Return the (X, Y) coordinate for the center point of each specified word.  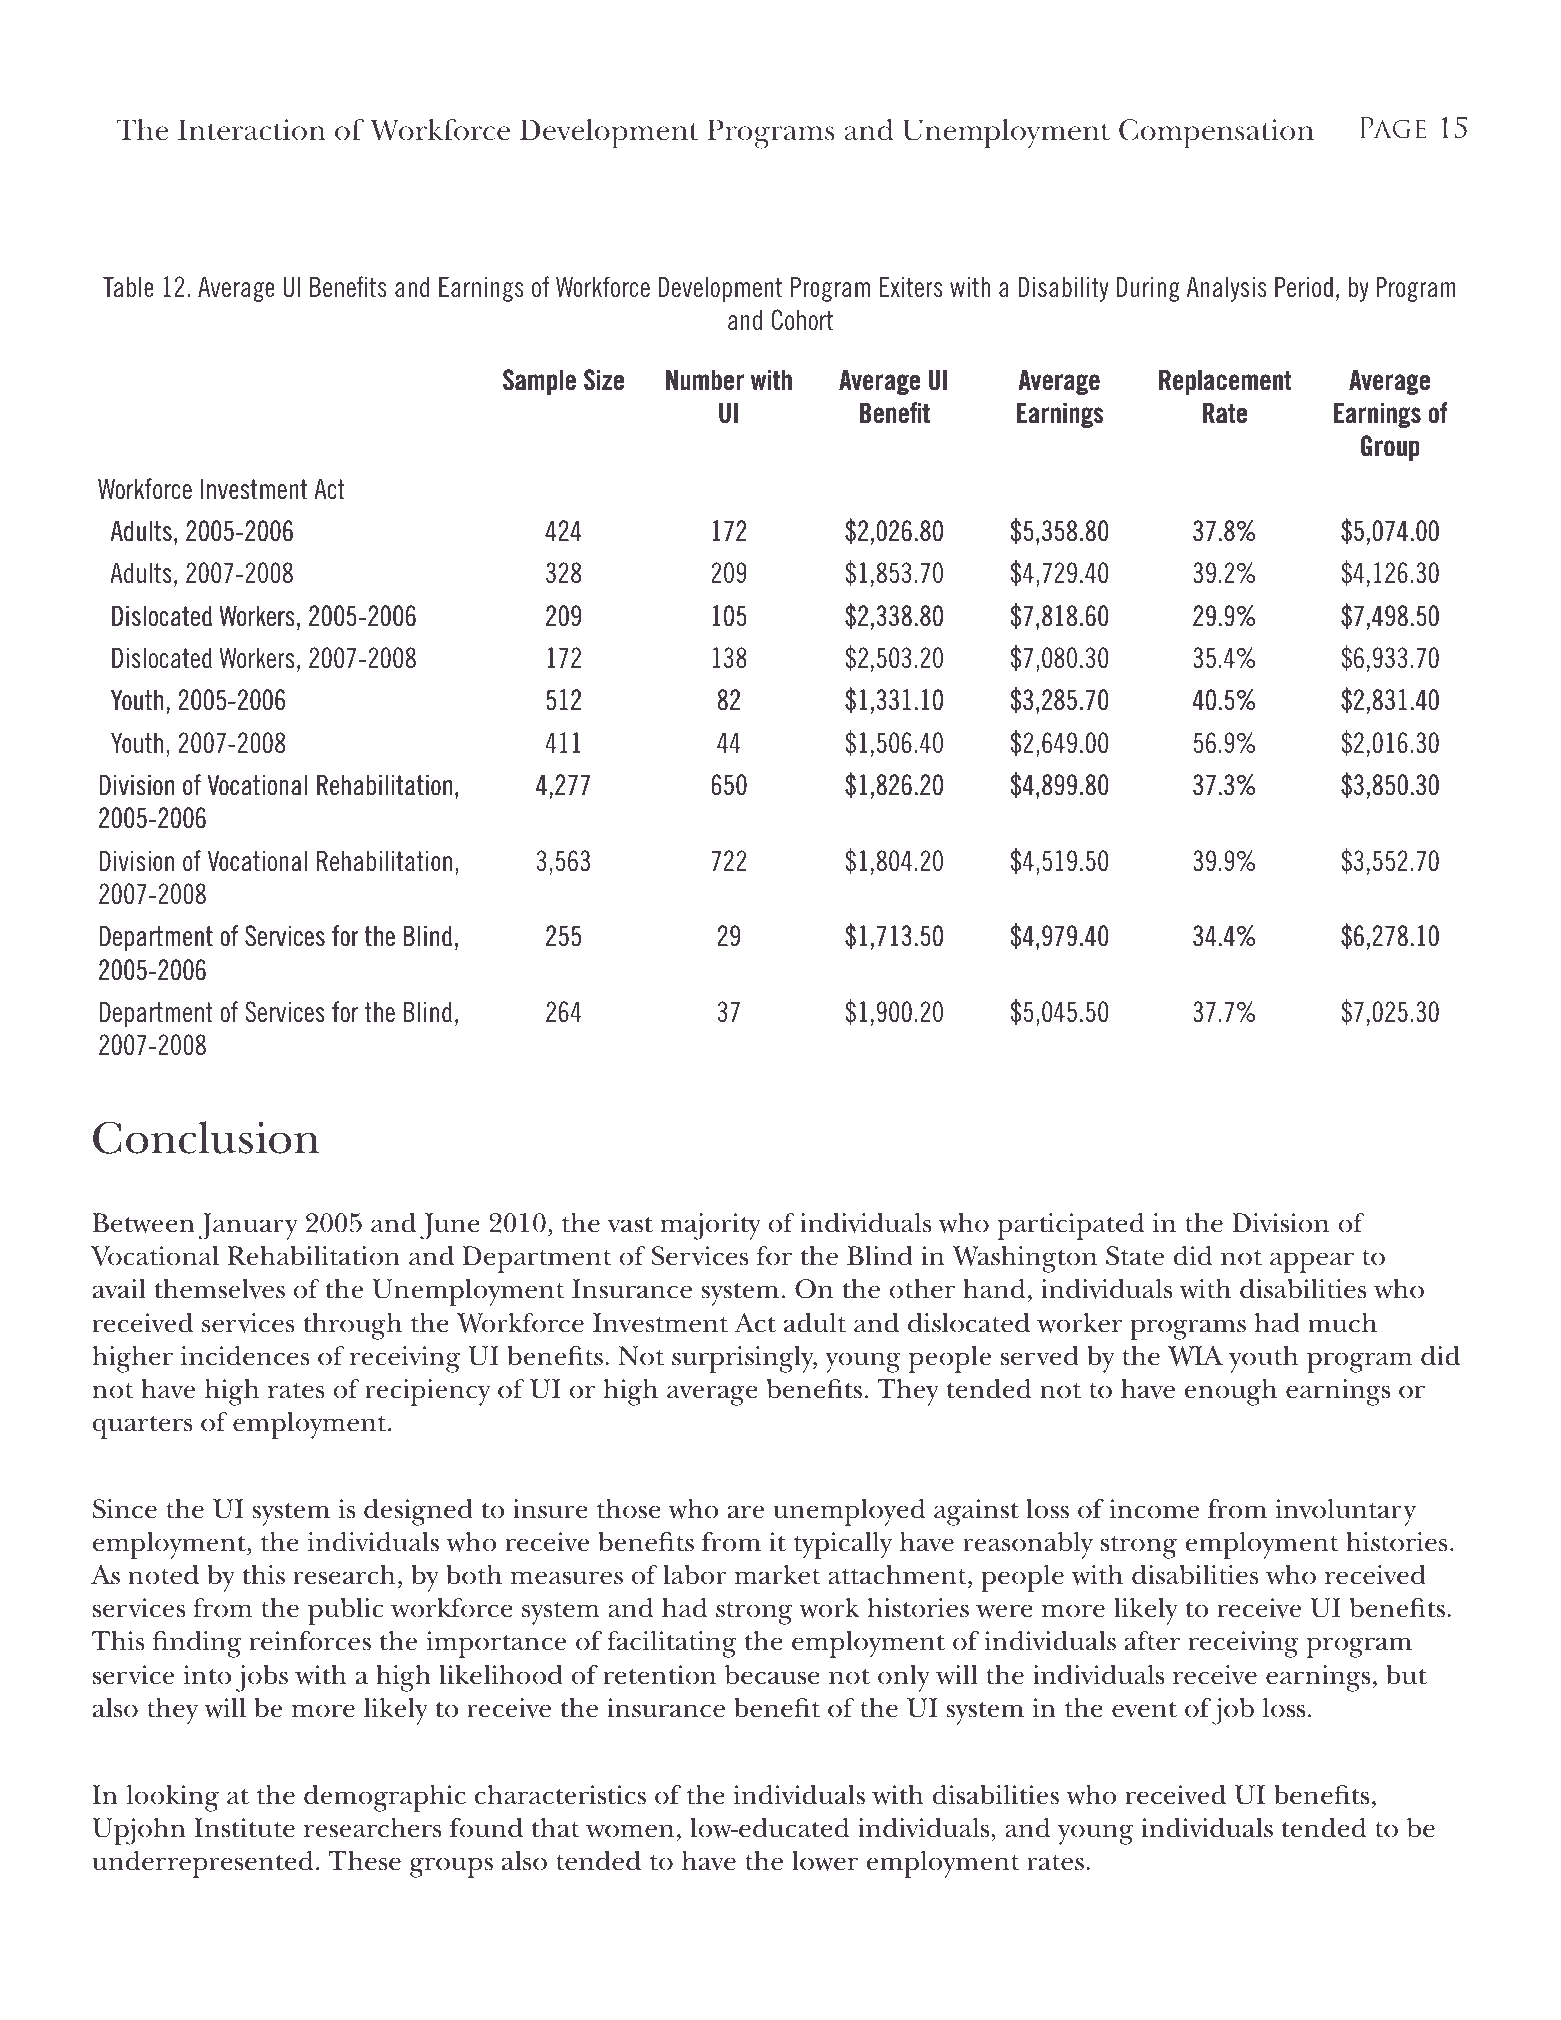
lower (825, 1861)
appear (1312, 1262)
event (1144, 1710)
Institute (244, 1828)
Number (705, 380)
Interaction (252, 130)
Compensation (1216, 134)
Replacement (1225, 382)
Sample (539, 382)
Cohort (802, 320)
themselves (220, 1289)
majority (710, 1226)
